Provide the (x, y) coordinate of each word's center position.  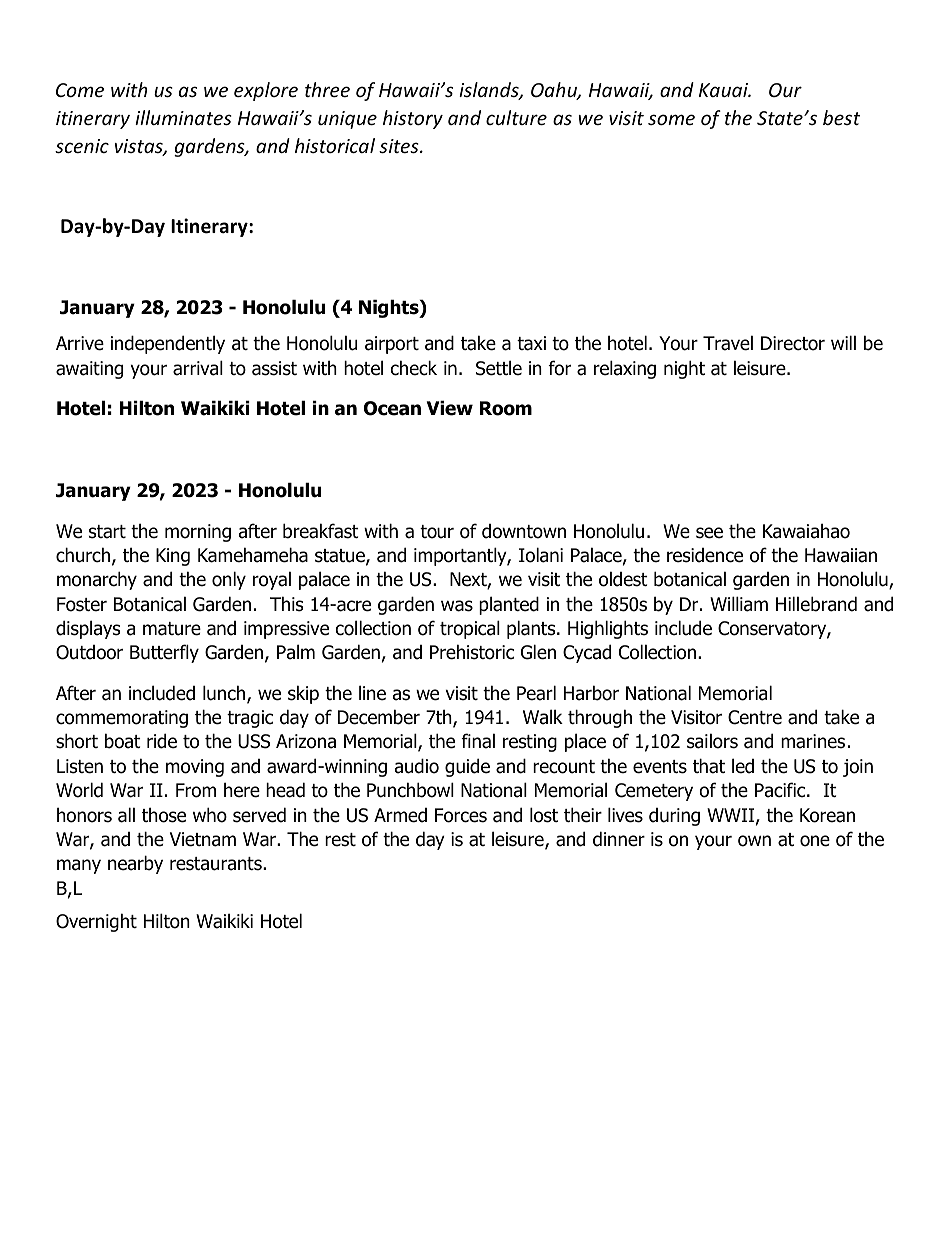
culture (516, 117)
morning (198, 533)
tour (437, 532)
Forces (461, 815)
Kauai (725, 90)
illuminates (183, 117)
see (709, 533)
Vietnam (203, 839)
